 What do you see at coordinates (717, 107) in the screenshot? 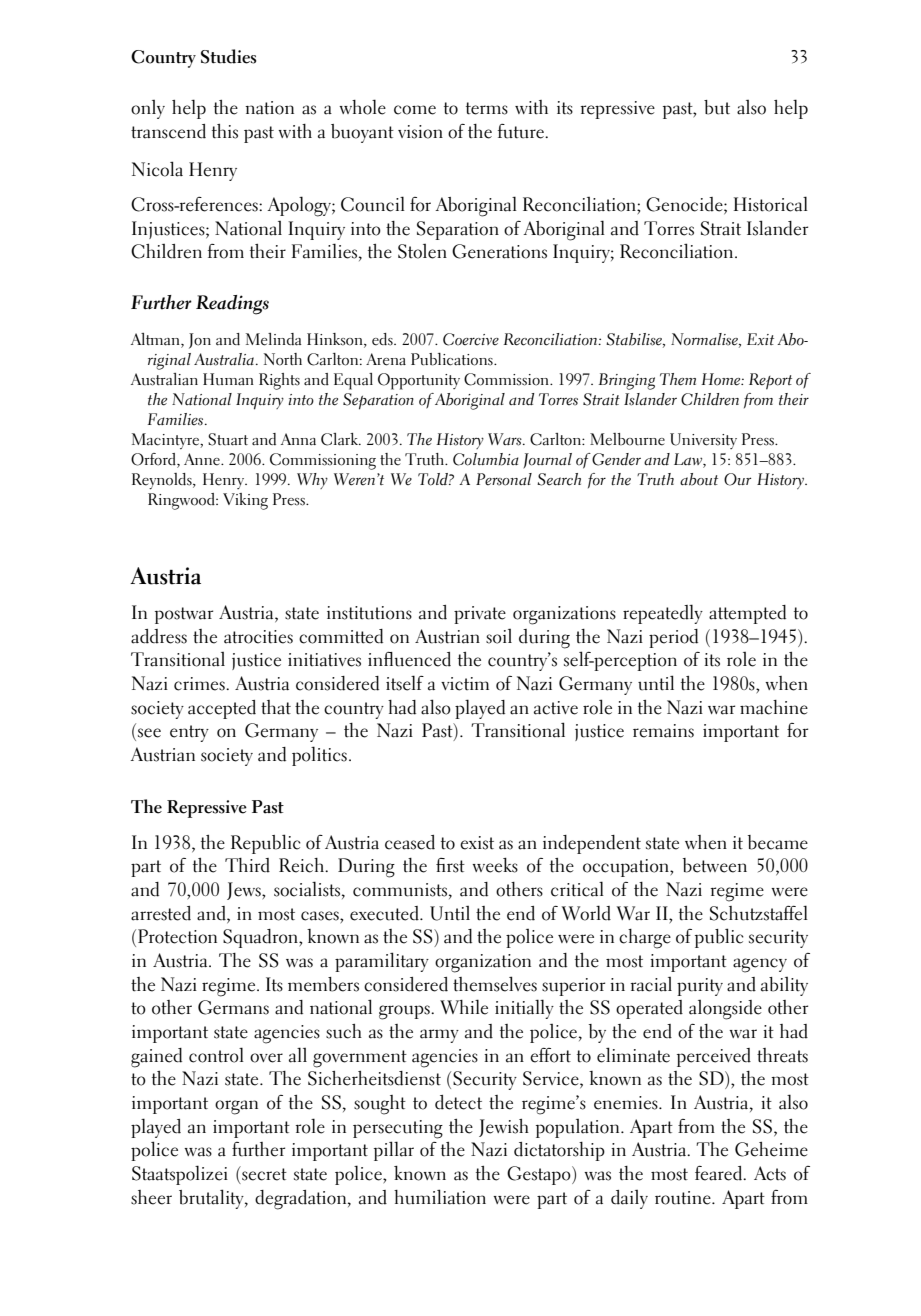
I see `but` at bounding box center [717, 107].
